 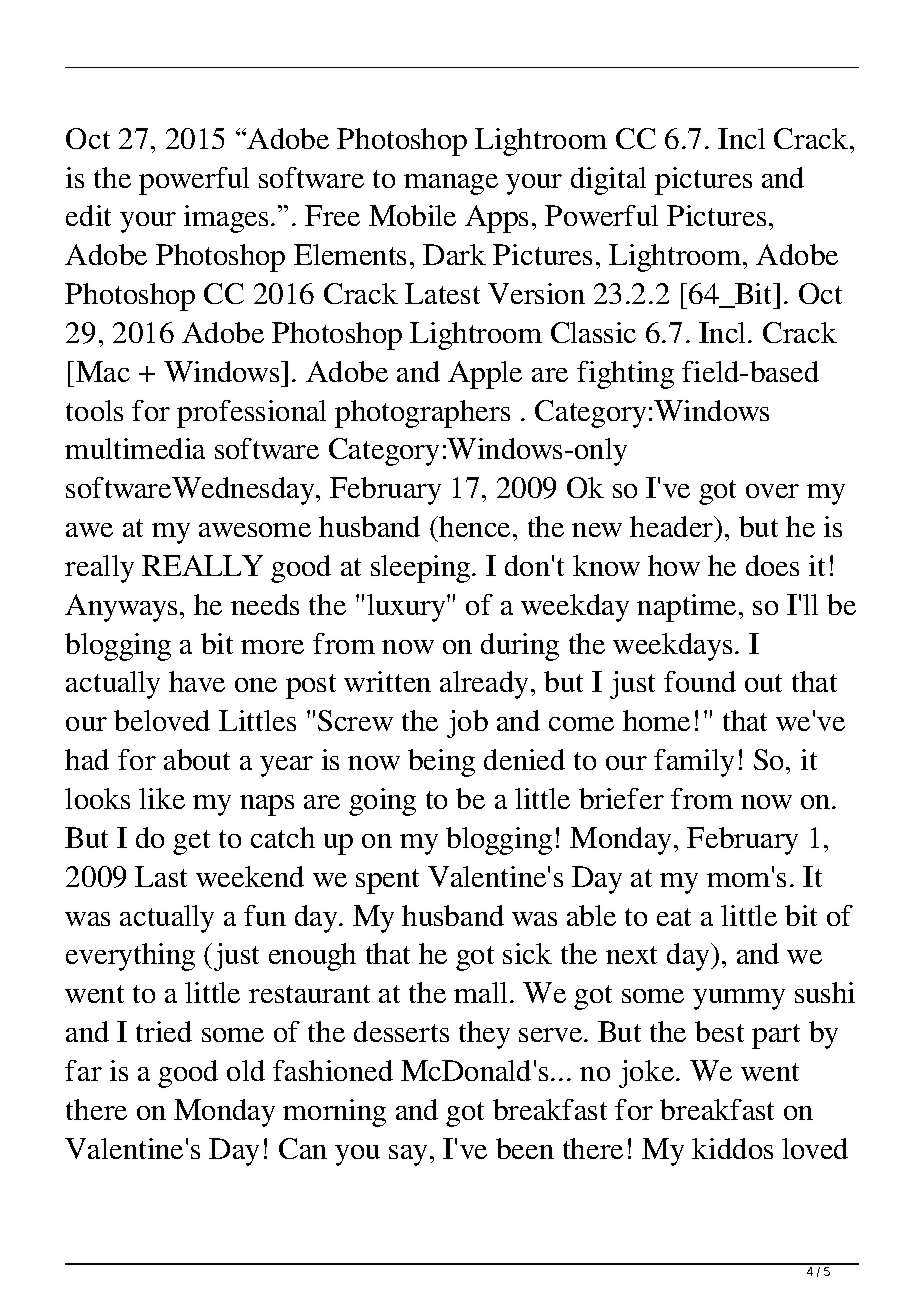 What do you see at coordinates (408, 1155) in the screenshot?
I see `say` at bounding box center [408, 1155].
